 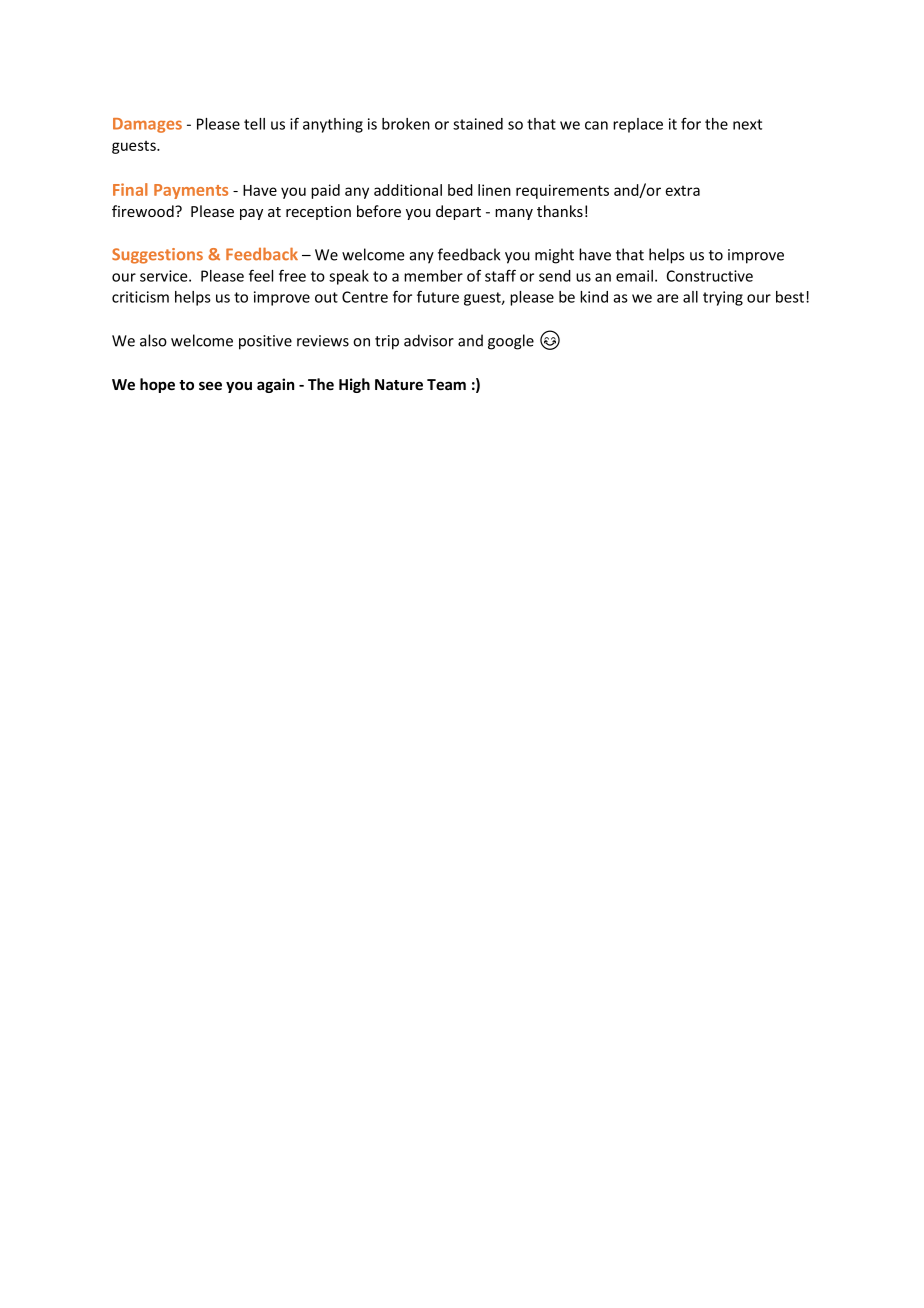 What do you see at coordinates (511, 342) in the screenshot?
I see `google` at bounding box center [511, 342].
